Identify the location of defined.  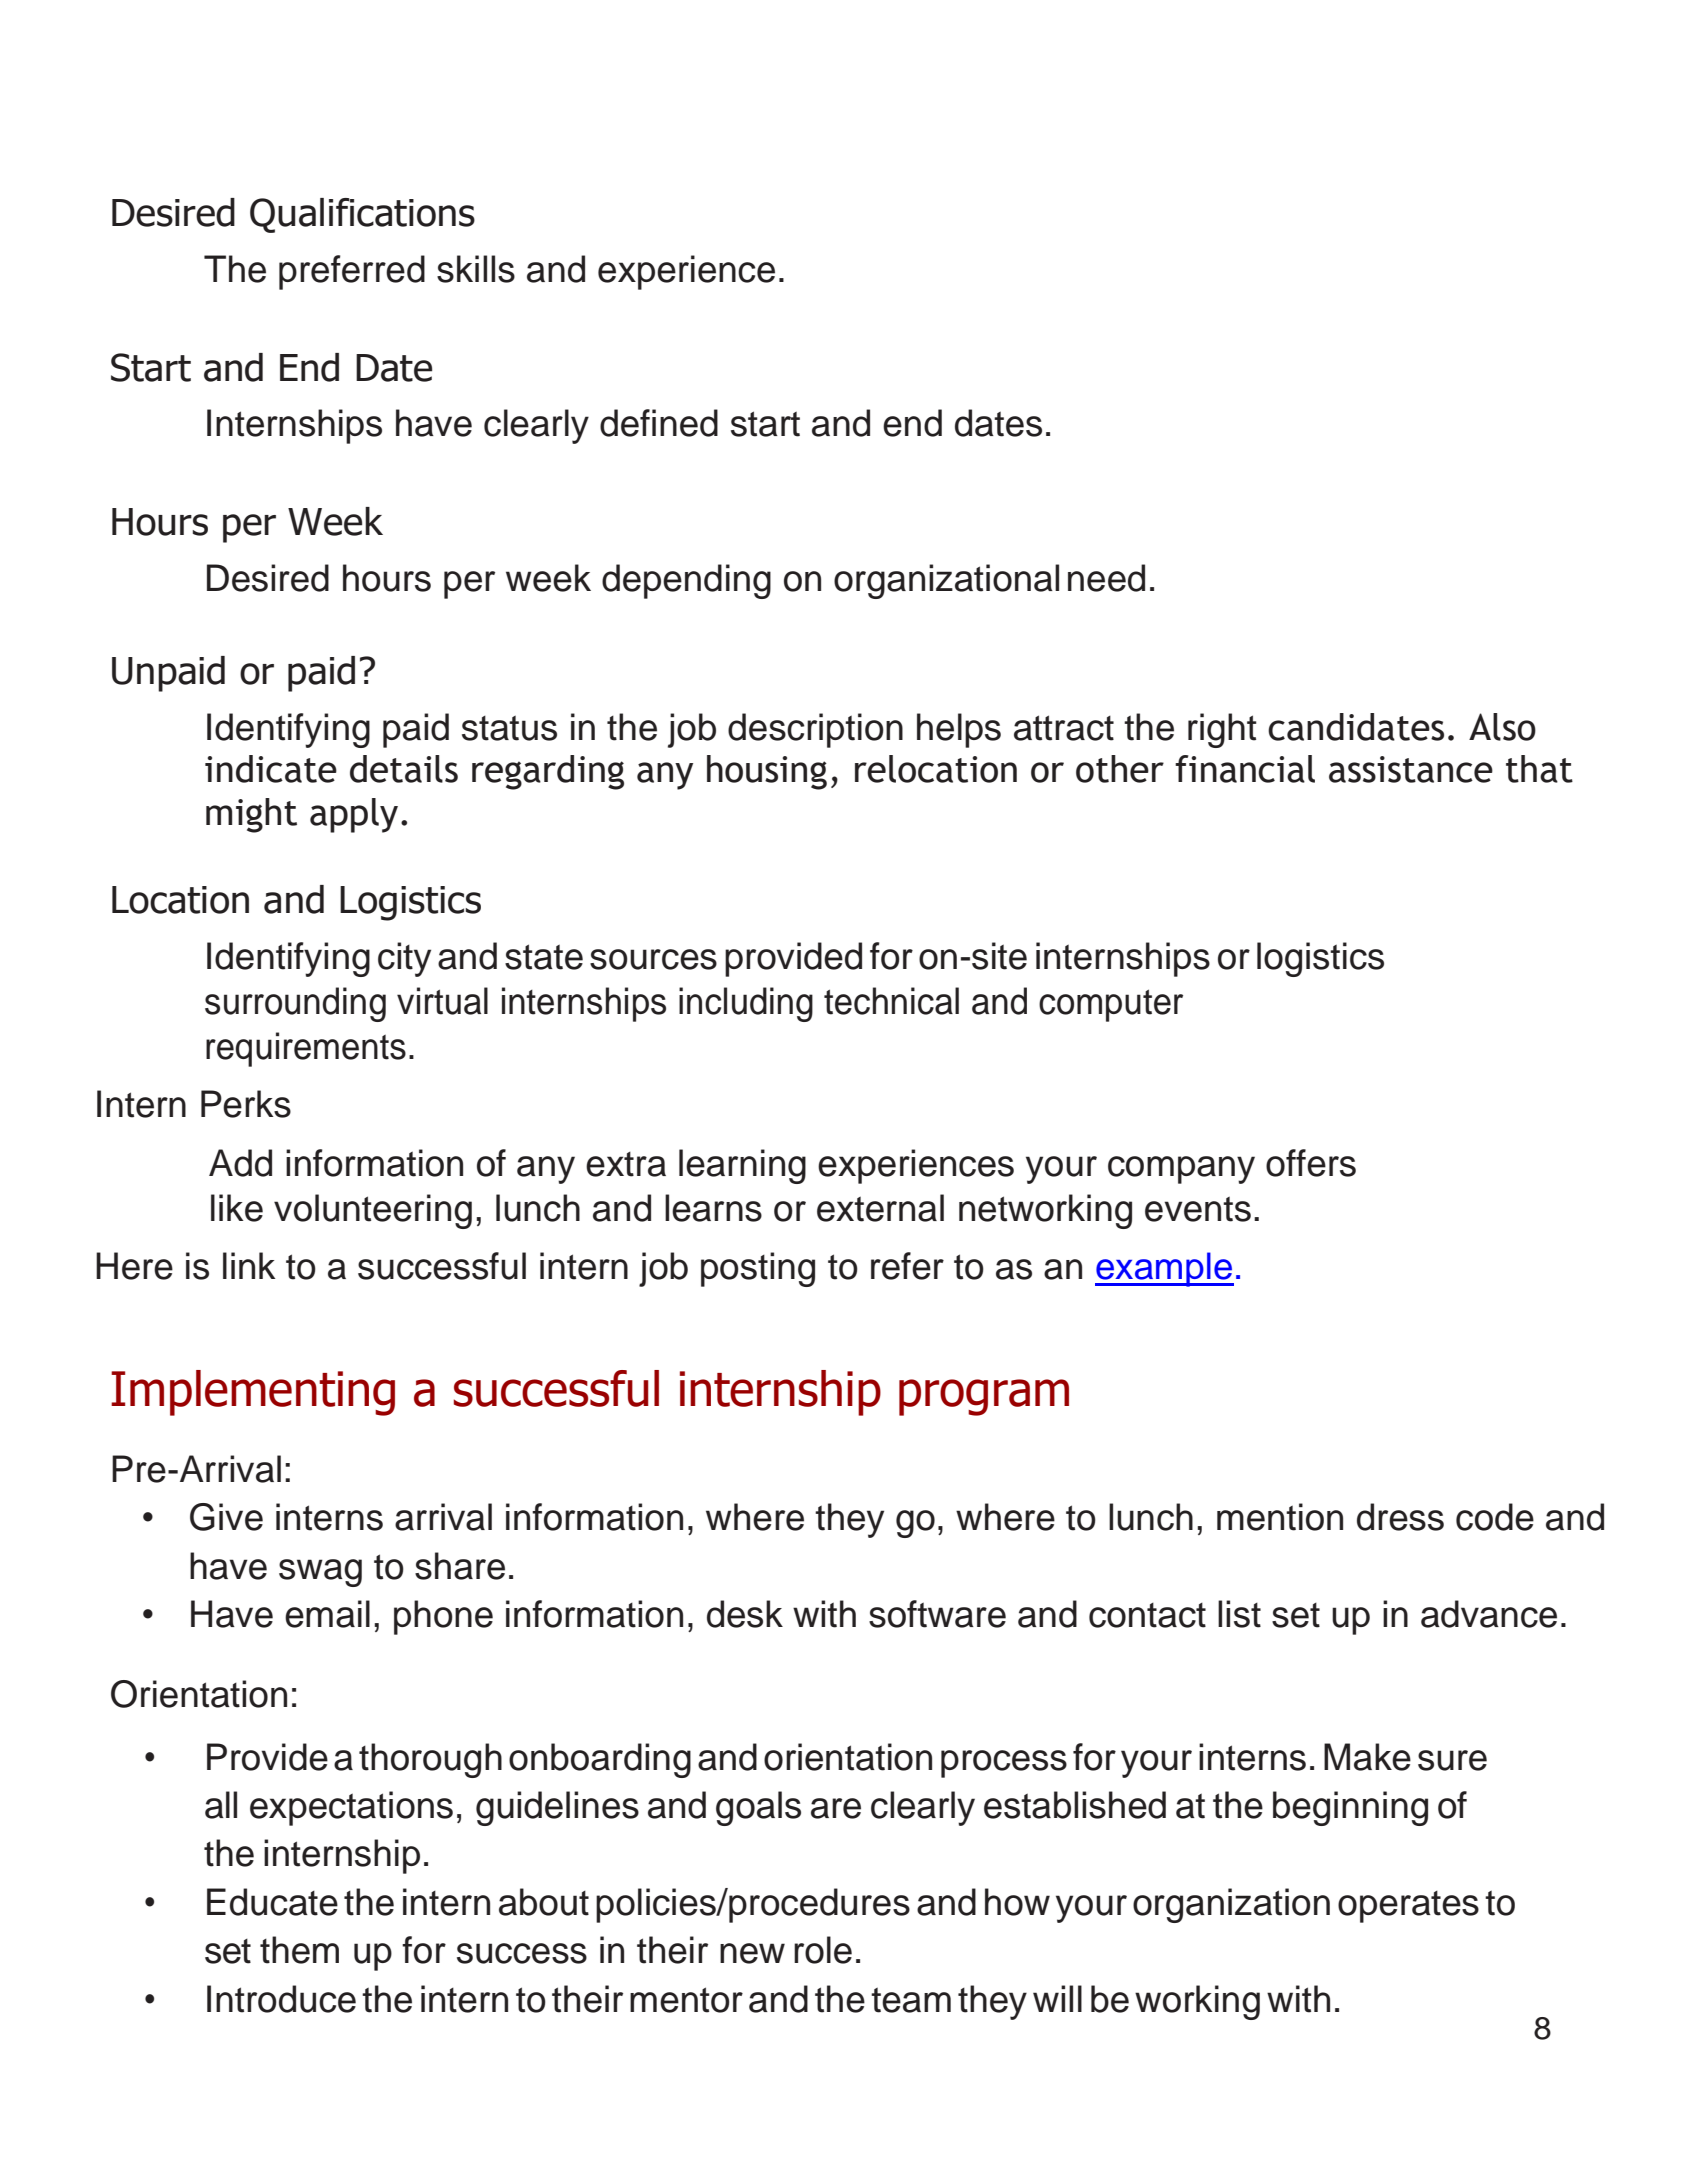
(659, 423).
